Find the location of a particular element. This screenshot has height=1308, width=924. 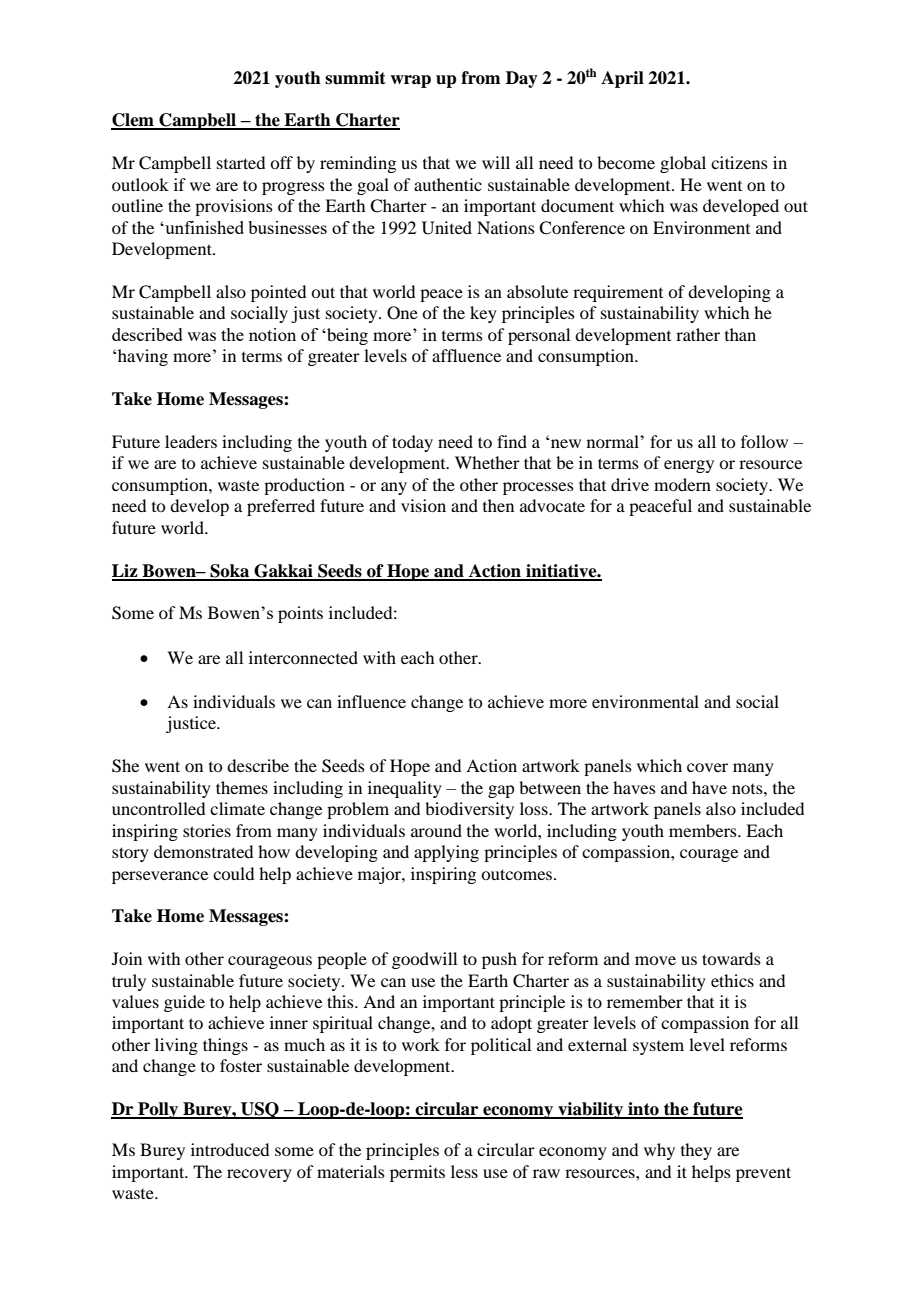

could is located at coordinates (233, 873).
